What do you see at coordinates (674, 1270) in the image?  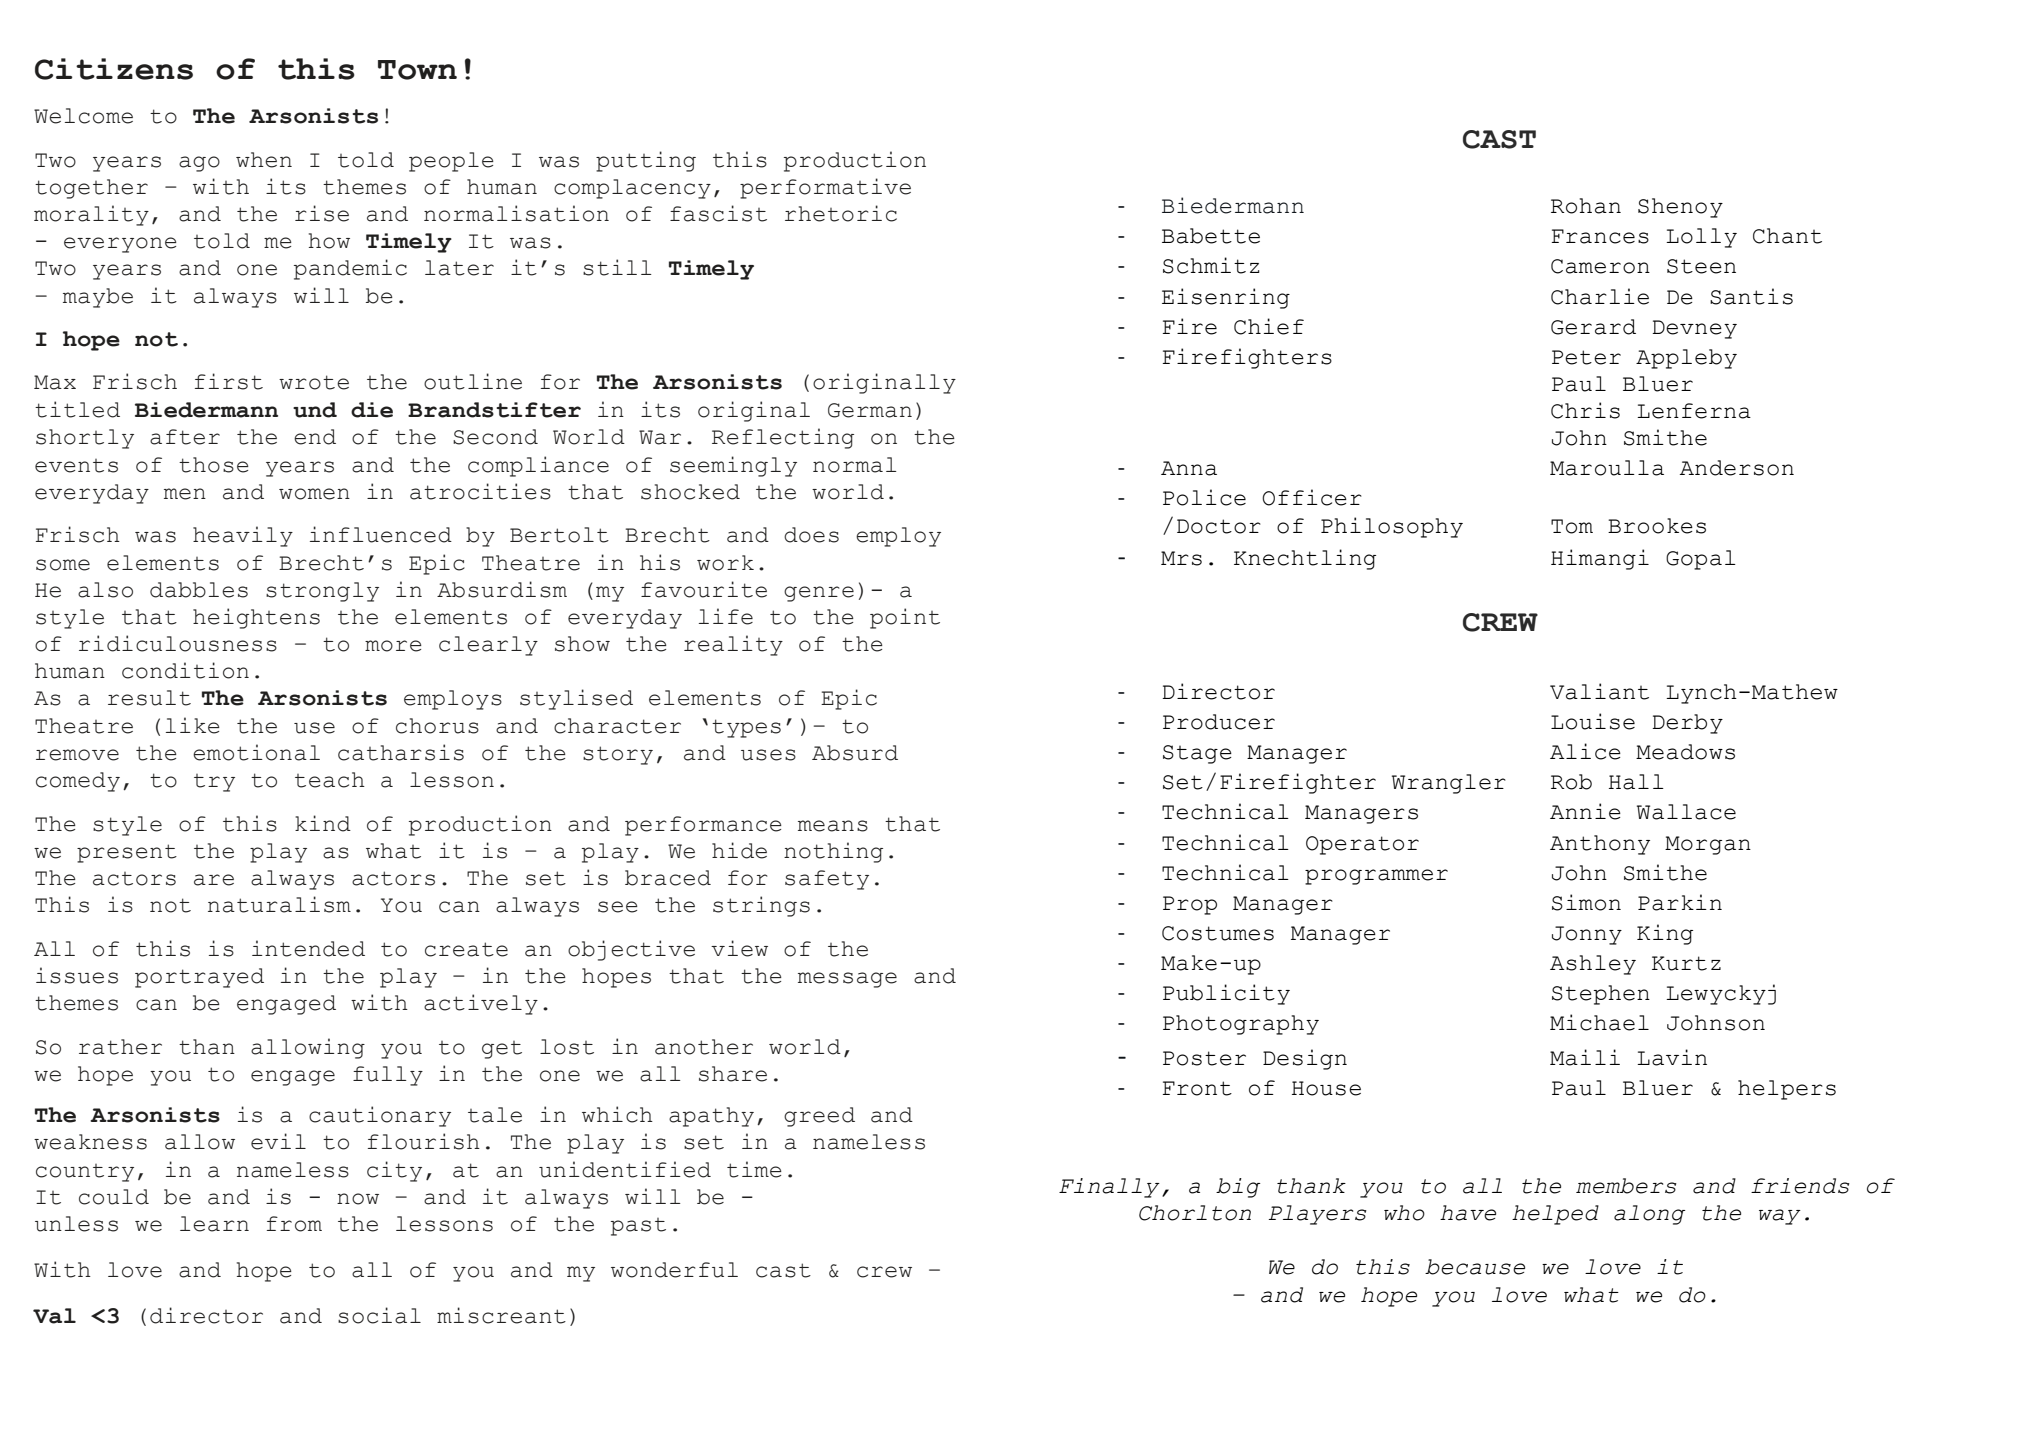 I see `wonderful` at bounding box center [674, 1270].
